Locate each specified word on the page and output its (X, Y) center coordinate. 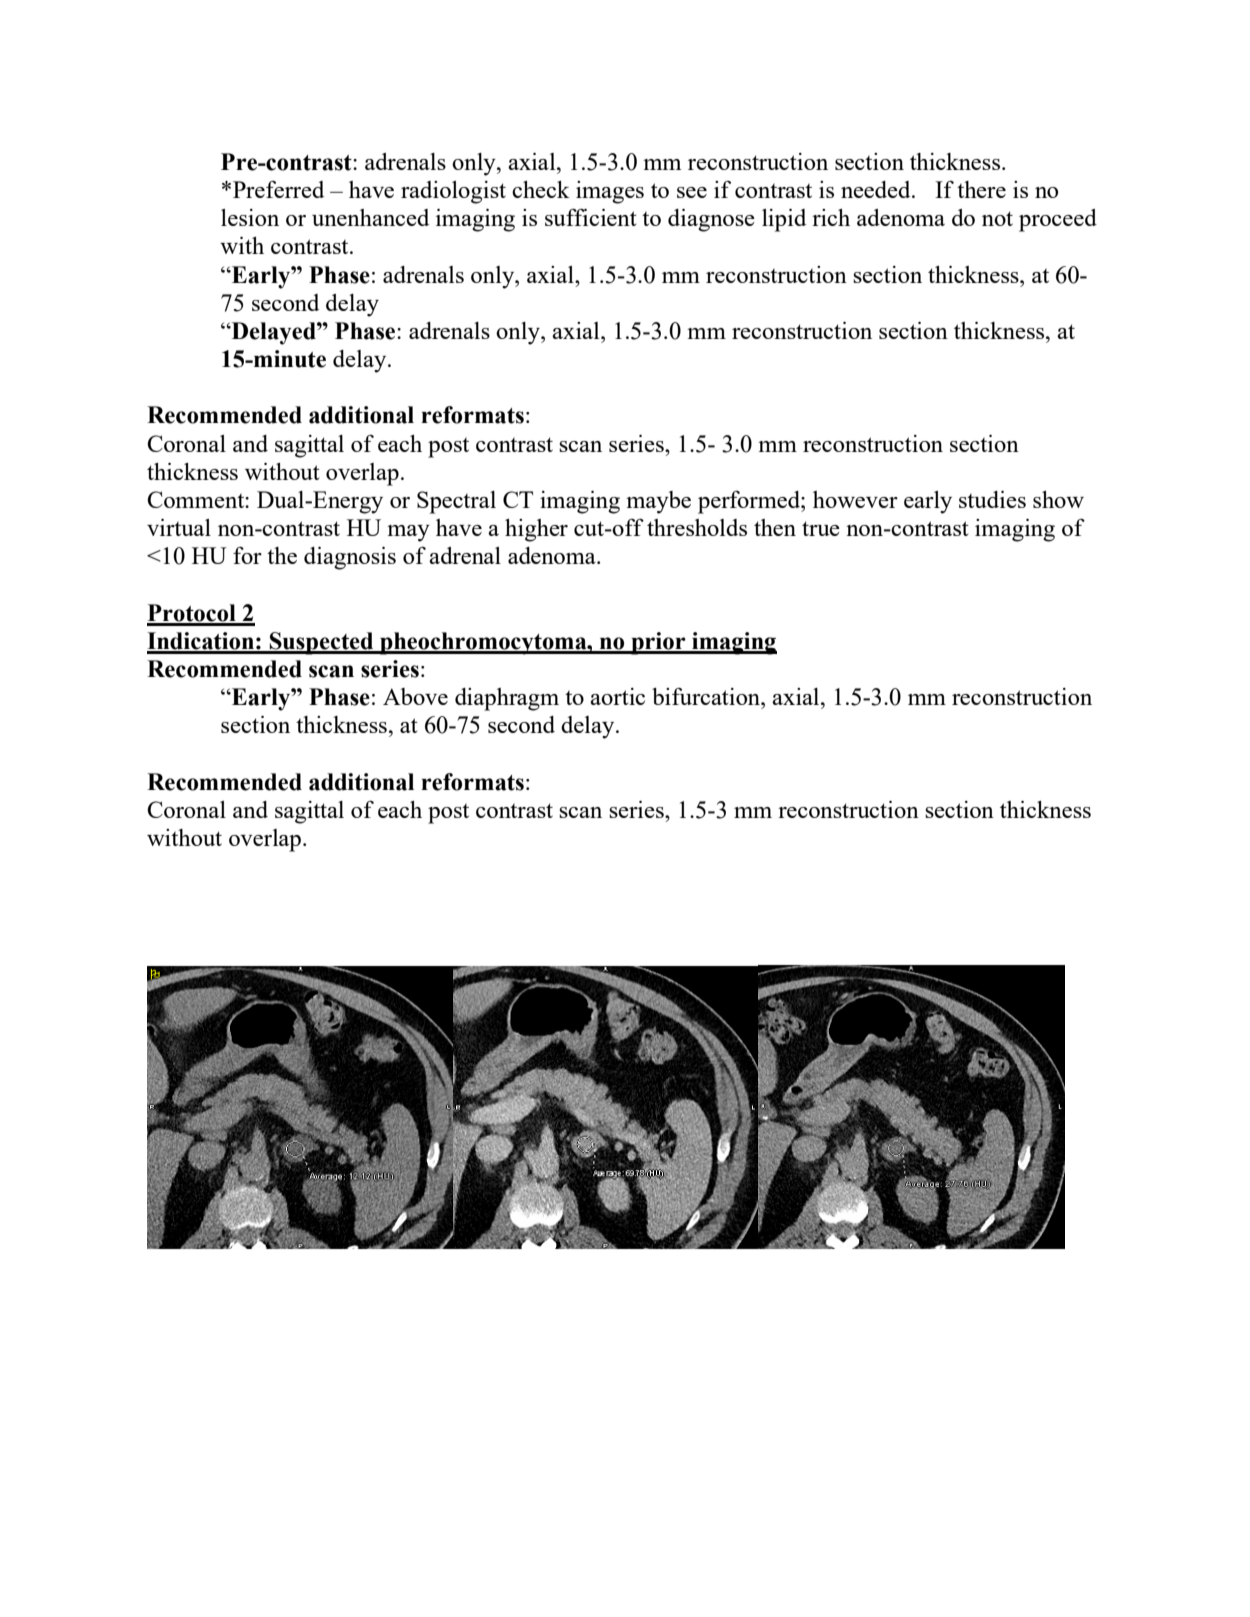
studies (992, 499)
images (610, 192)
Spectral (456, 502)
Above (415, 696)
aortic (617, 696)
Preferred (278, 189)
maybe (658, 502)
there (981, 189)
